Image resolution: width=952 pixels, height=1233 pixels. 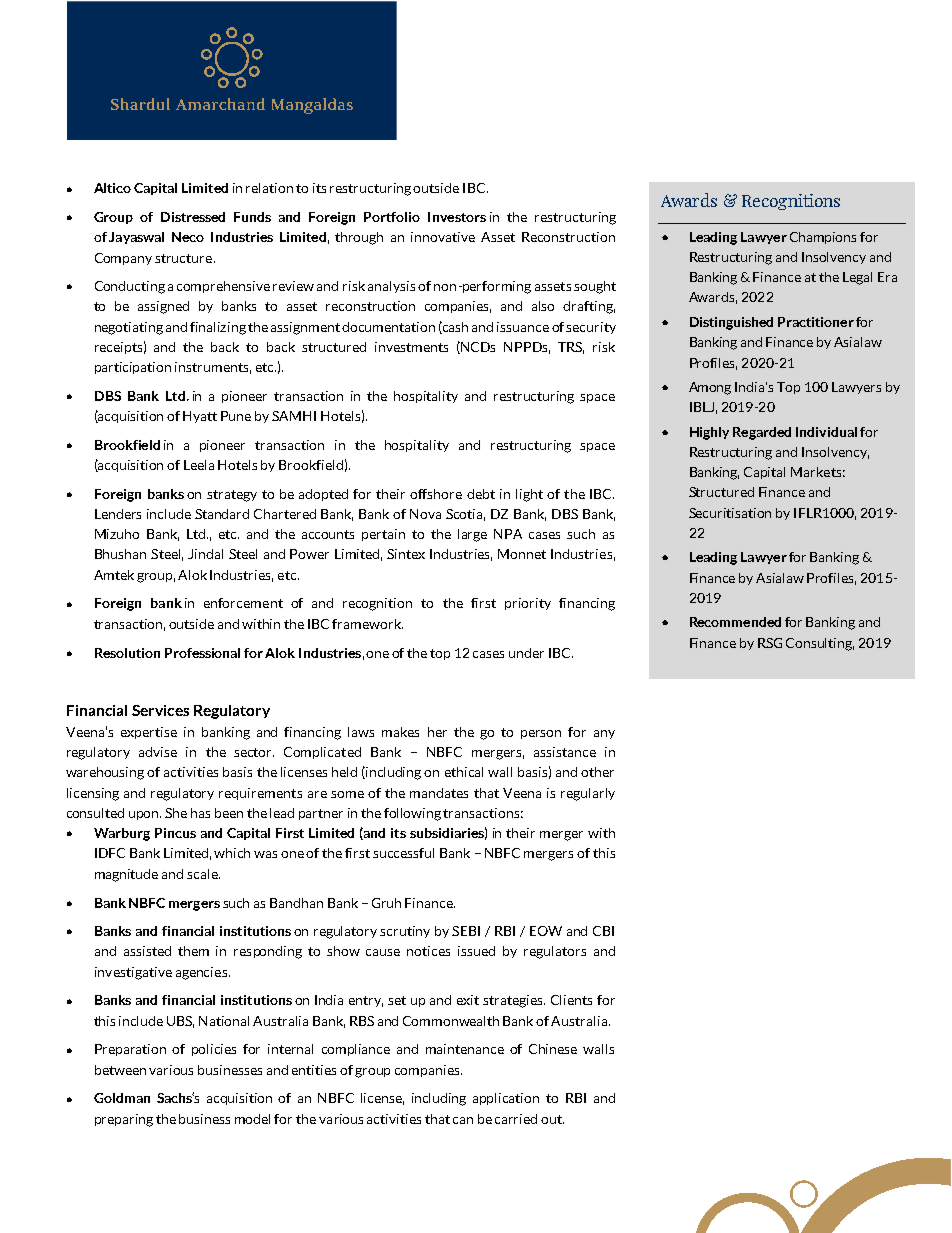 I want to click on Champions, so click(x=823, y=238).
